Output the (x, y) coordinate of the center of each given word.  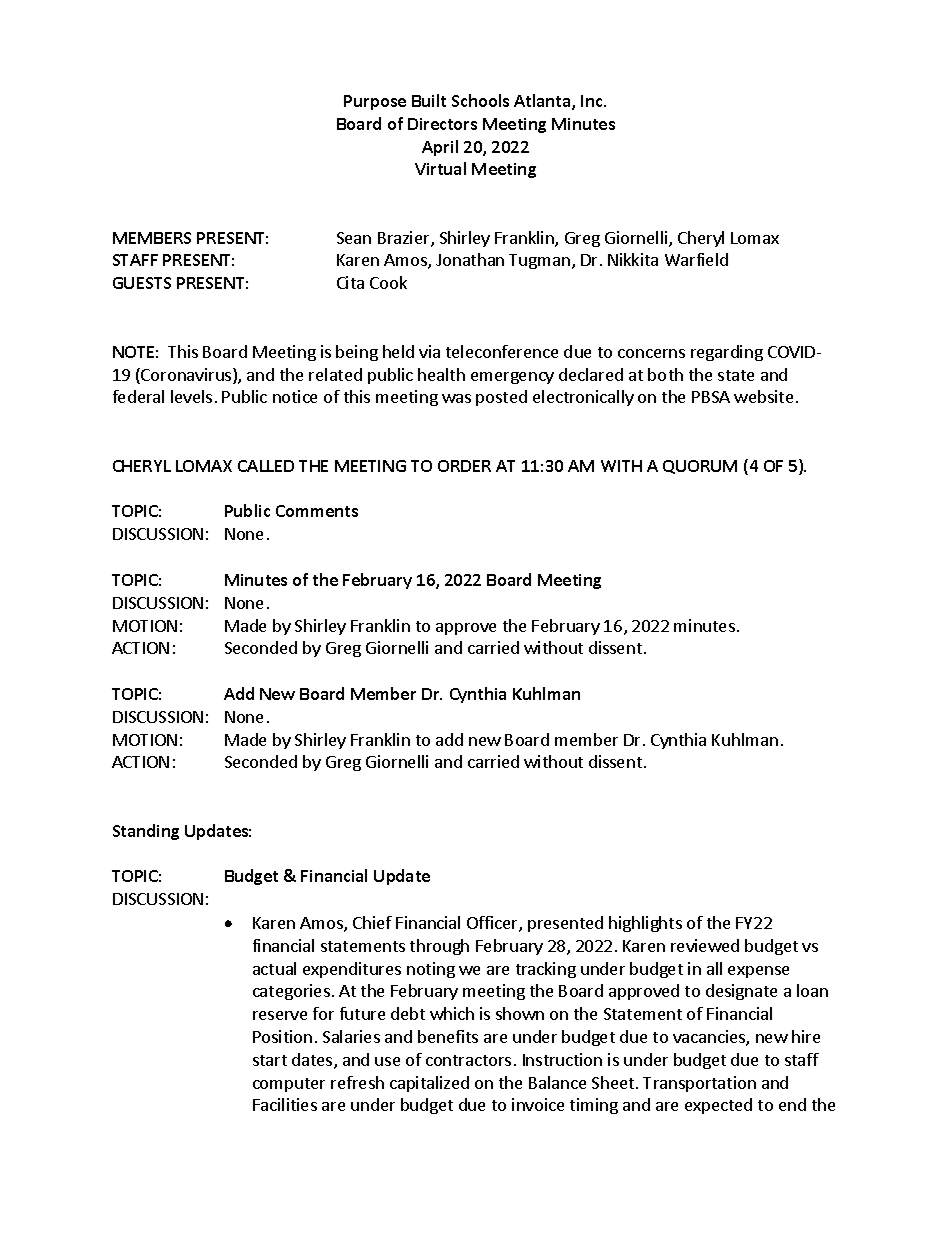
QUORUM (700, 467)
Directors (442, 124)
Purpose (375, 102)
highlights (645, 924)
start (270, 1060)
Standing (146, 832)
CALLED (266, 466)
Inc (593, 101)
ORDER (464, 466)
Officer (493, 924)
